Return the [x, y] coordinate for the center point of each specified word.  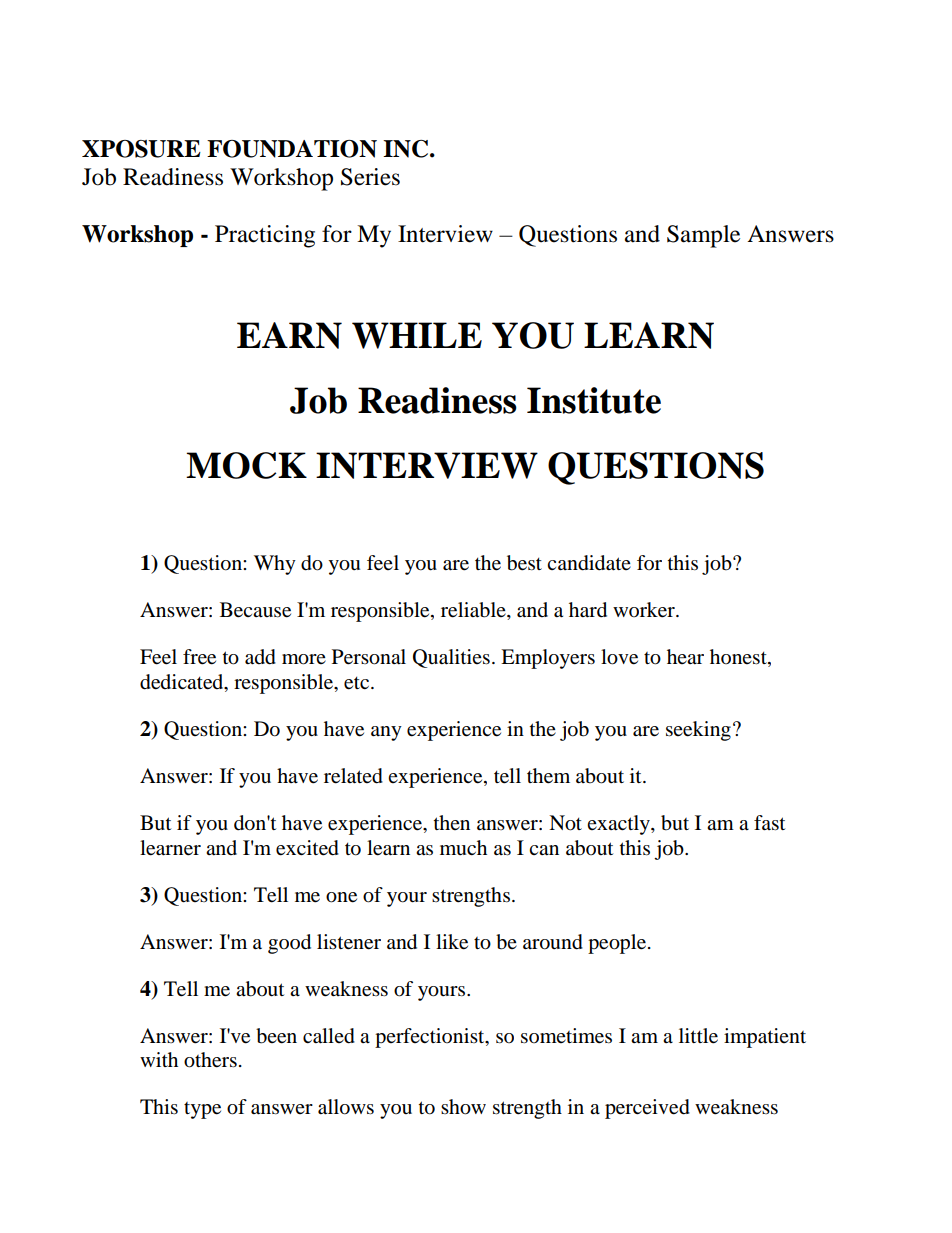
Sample [703, 236]
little [698, 1036]
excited [307, 848]
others [210, 1060]
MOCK [246, 465]
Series [370, 177]
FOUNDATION [292, 149]
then [452, 822]
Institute [594, 400]
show [463, 1107]
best [524, 563]
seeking [698, 731]
